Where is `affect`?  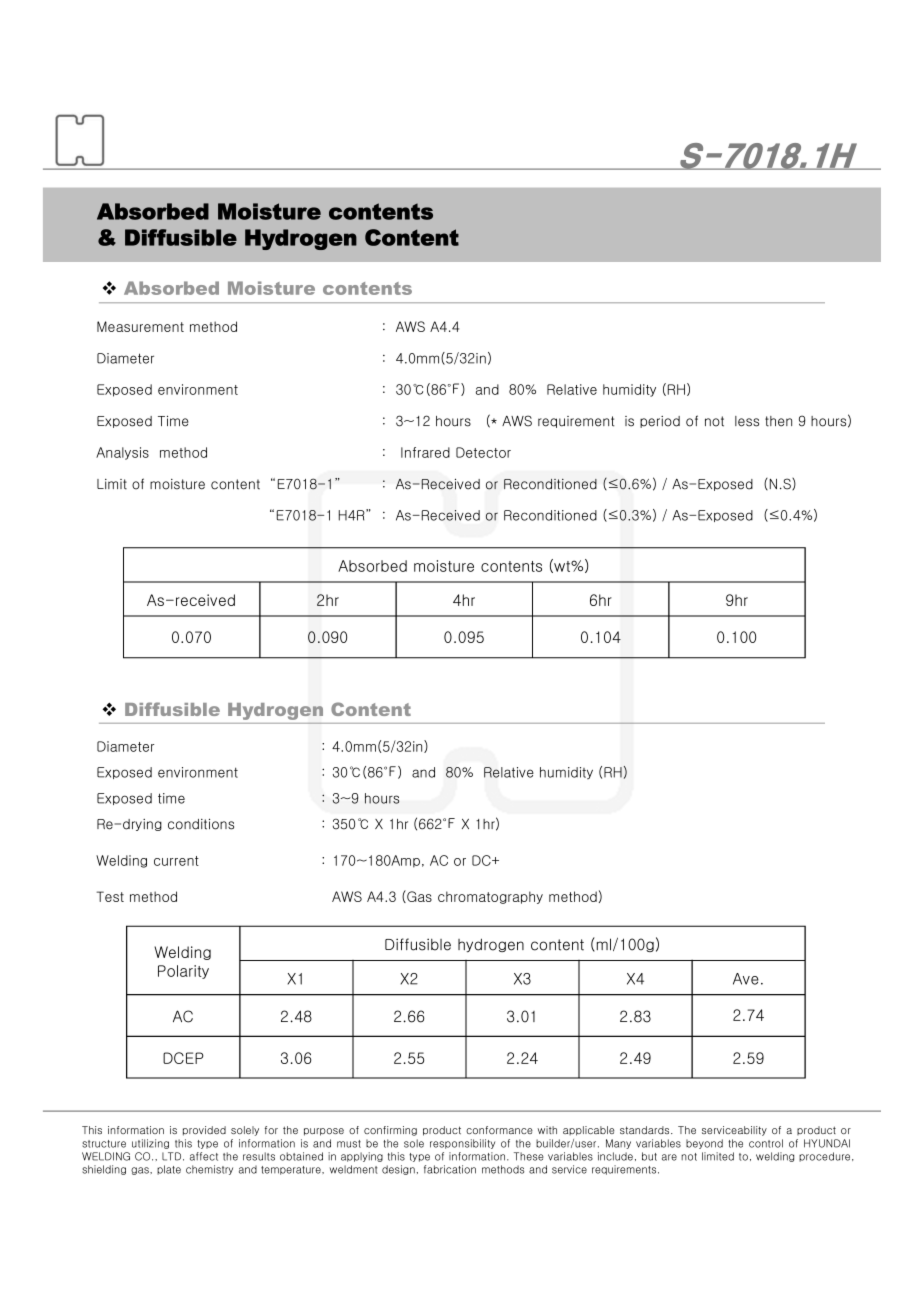 affect is located at coordinates (204, 1156).
